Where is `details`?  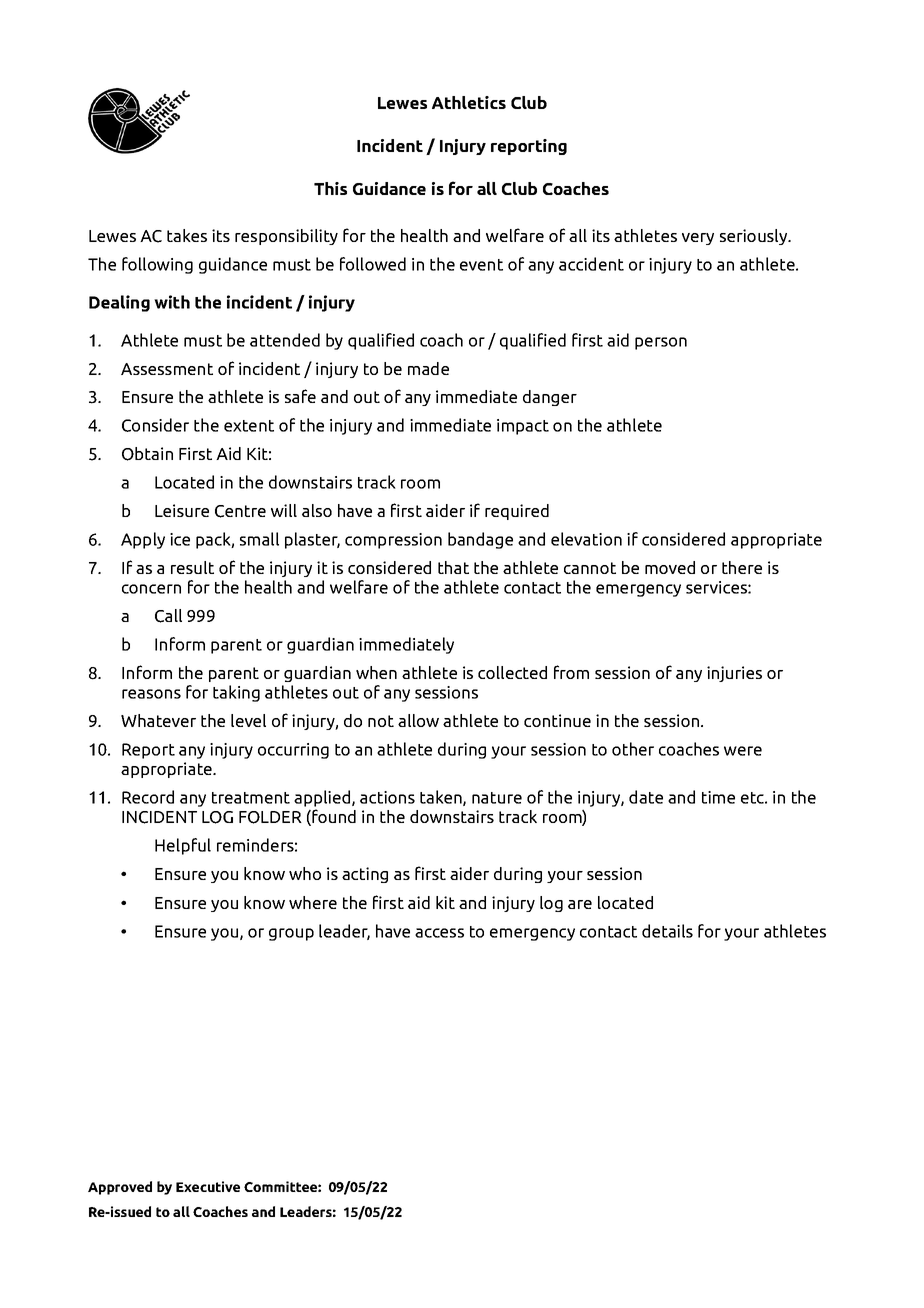
details is located at coordinates (667, 931).
